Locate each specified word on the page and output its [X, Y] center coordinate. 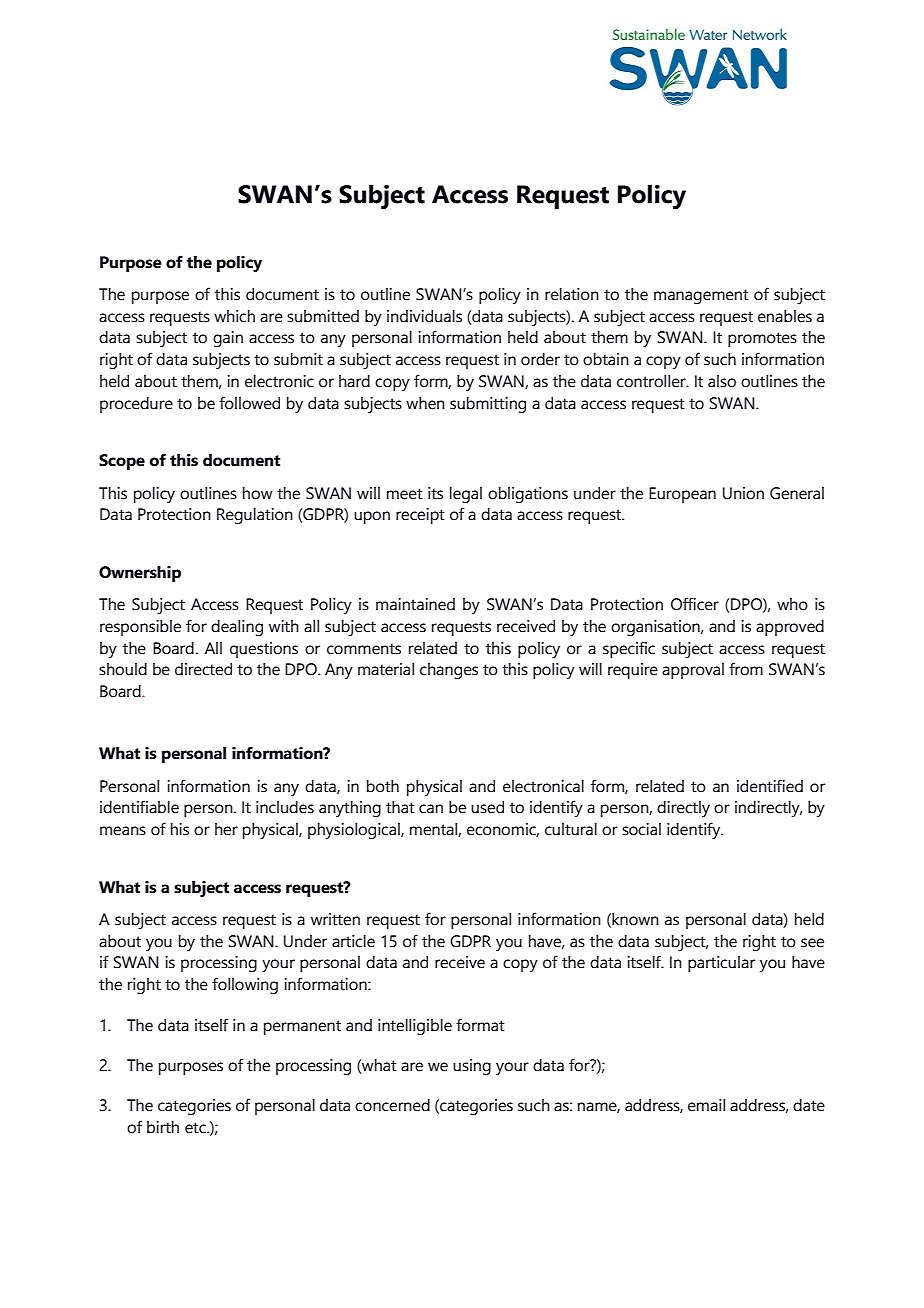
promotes [762, 339]
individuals [424, 316]
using [472, 1067]
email [706, 1105]
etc [196, 1128]
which [234, 316]
